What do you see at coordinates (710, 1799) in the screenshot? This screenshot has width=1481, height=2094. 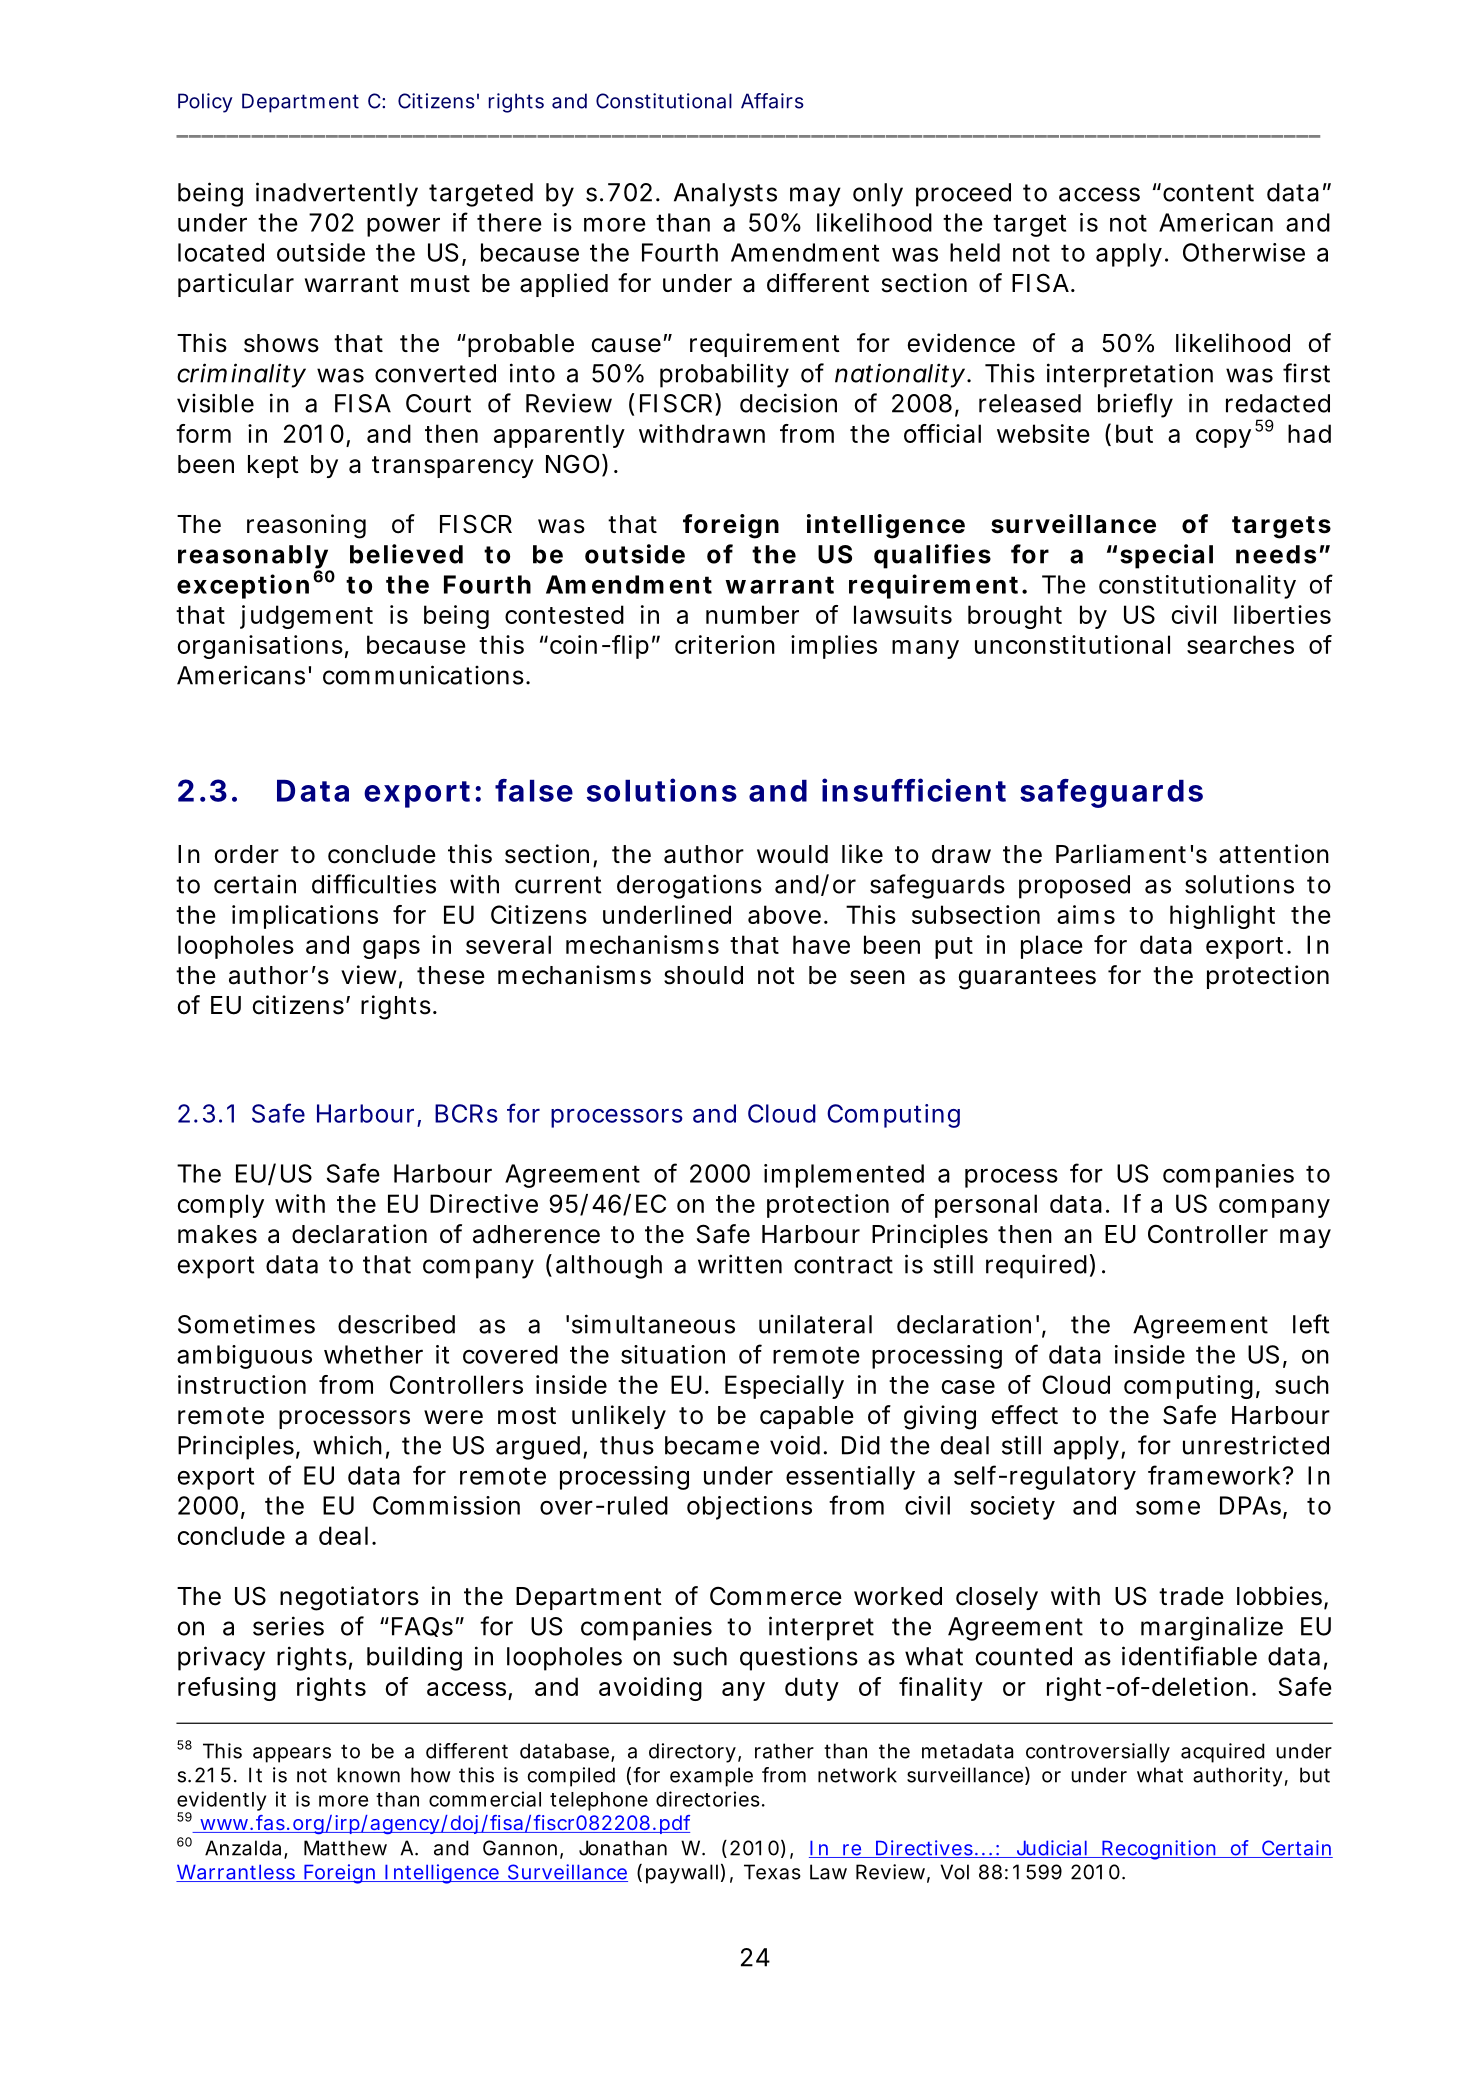 I see `directories` at bounding box center [710, 1799].
